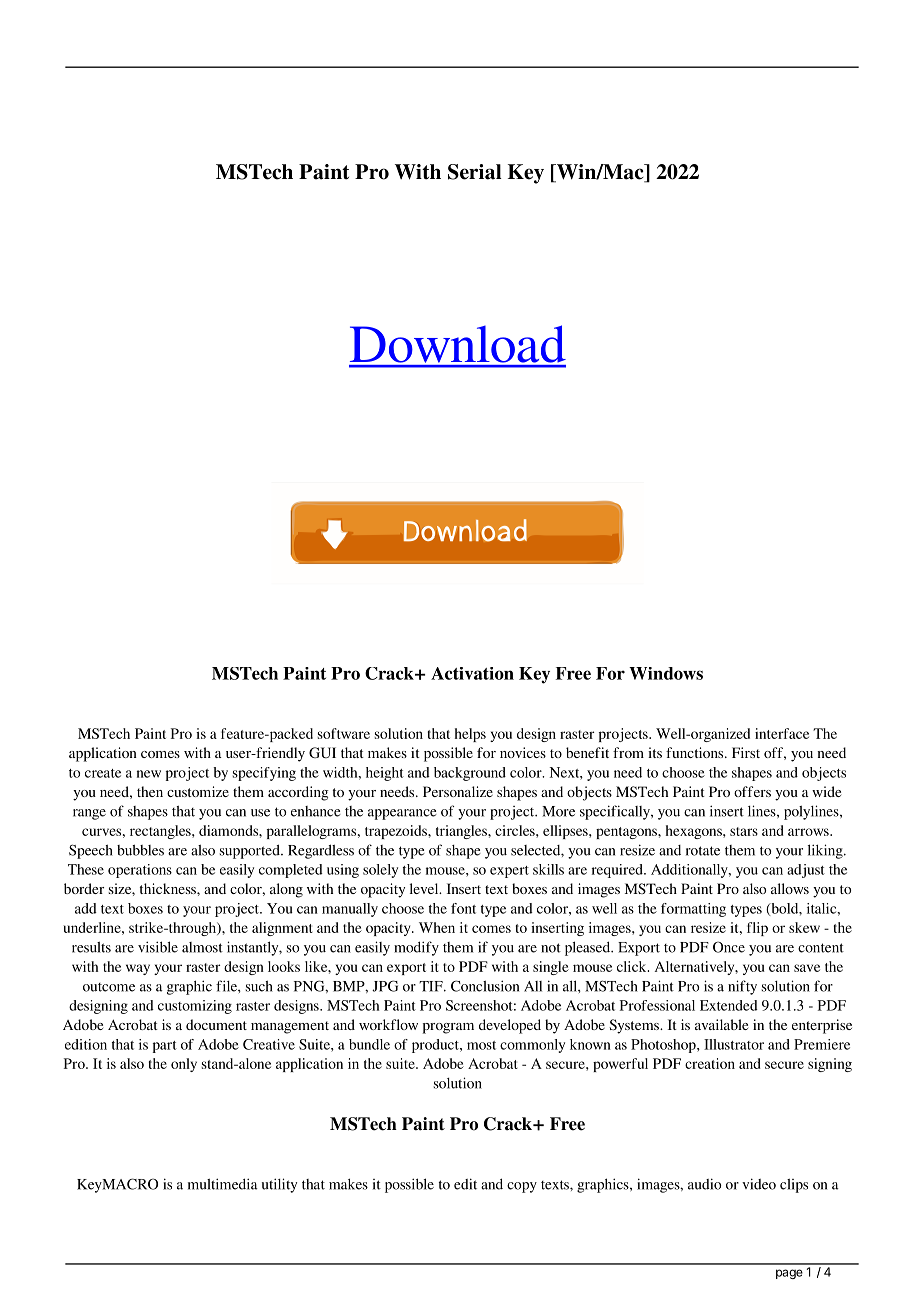  I want to click on interface, so click(782, 733).
